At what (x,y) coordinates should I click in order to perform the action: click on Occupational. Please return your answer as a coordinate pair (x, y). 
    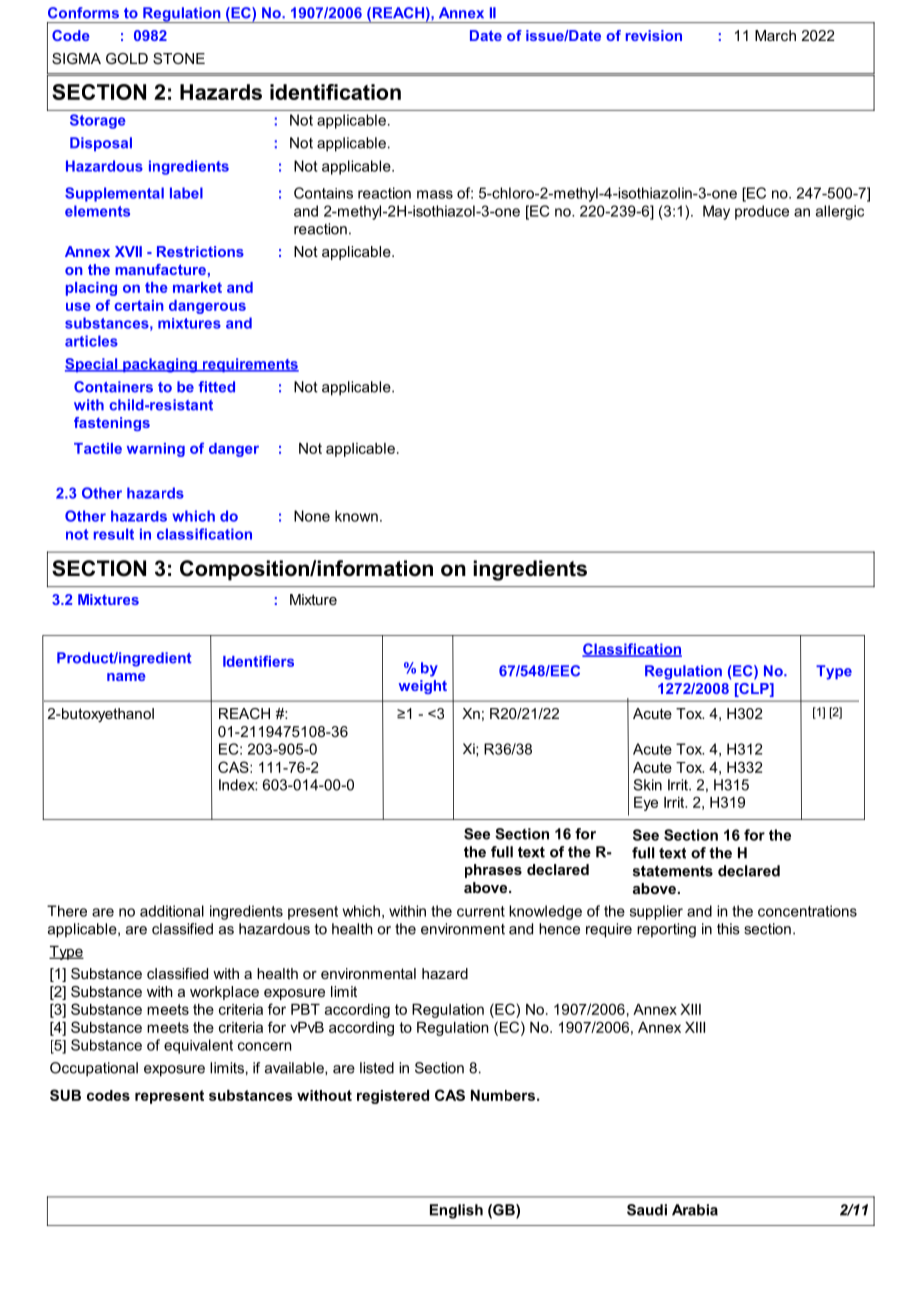
    Looking at the image, I should click on (94, 1069).
